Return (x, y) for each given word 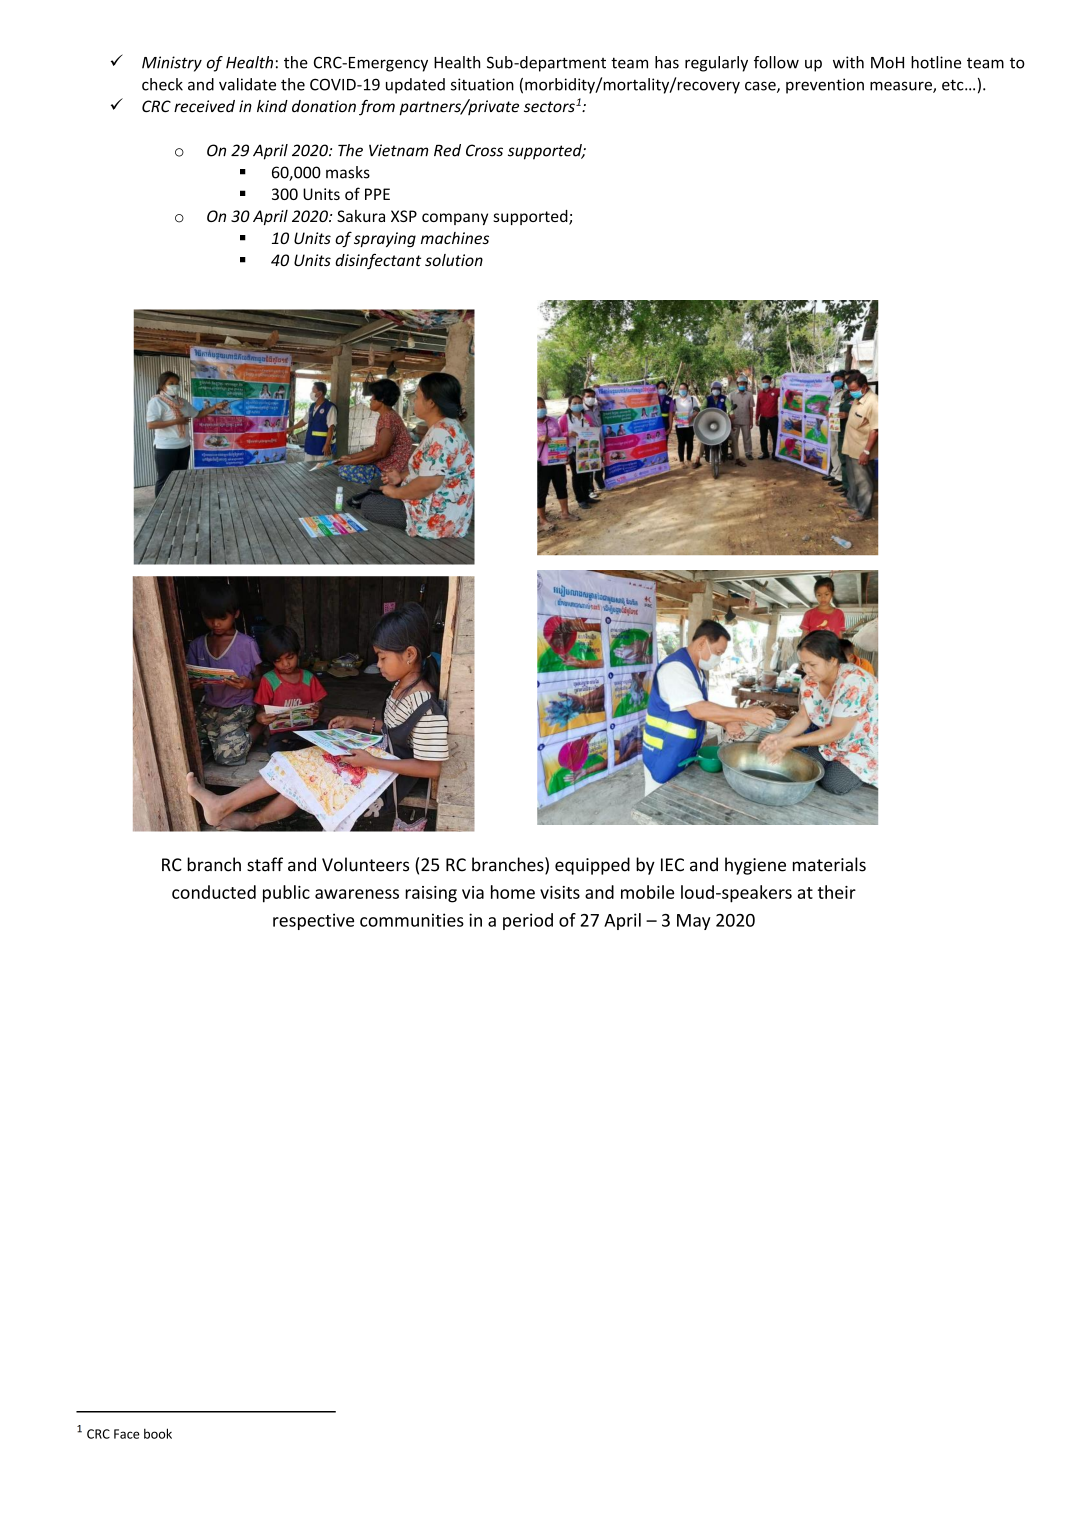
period (528, 921)
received (204, 106)
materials (829, 864)
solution (454, 260)
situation (482, 84)
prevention (825, 86)
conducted (214, 892)
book (158, 1433)
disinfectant (378, 261)
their (837, 892)
